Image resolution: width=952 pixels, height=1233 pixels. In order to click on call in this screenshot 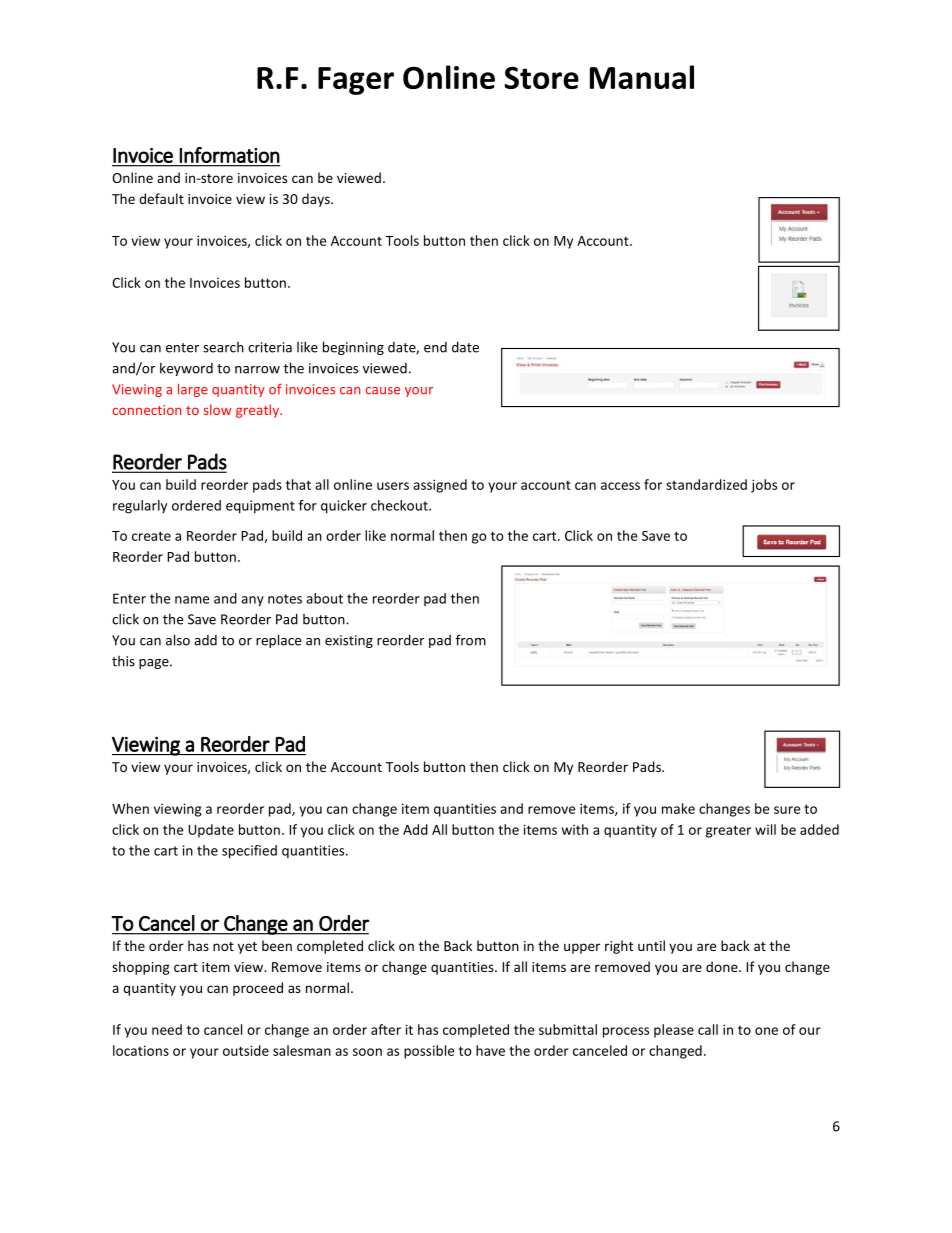, I will do `click(708, 1029)`.
